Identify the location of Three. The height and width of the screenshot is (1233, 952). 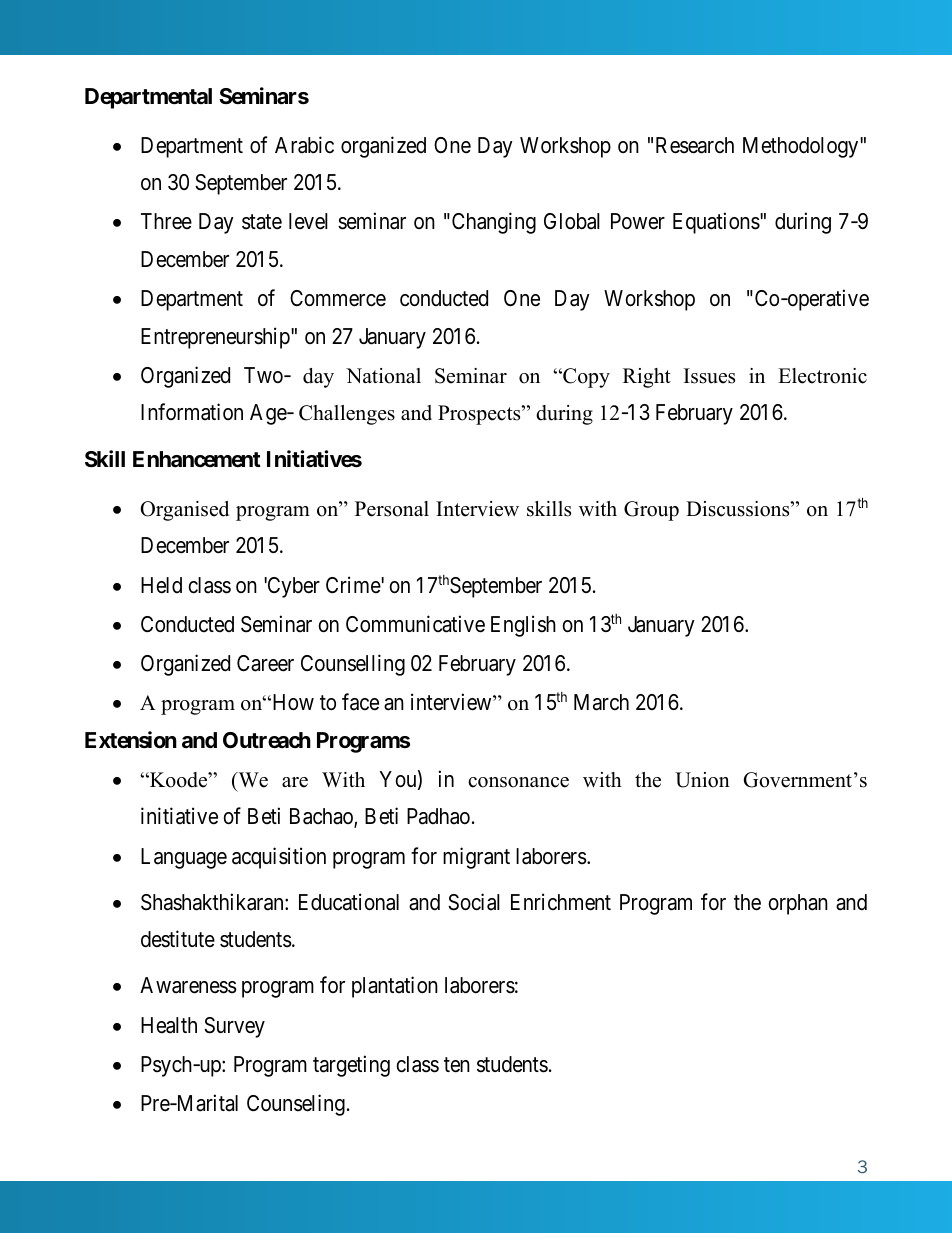
(166, 221).
